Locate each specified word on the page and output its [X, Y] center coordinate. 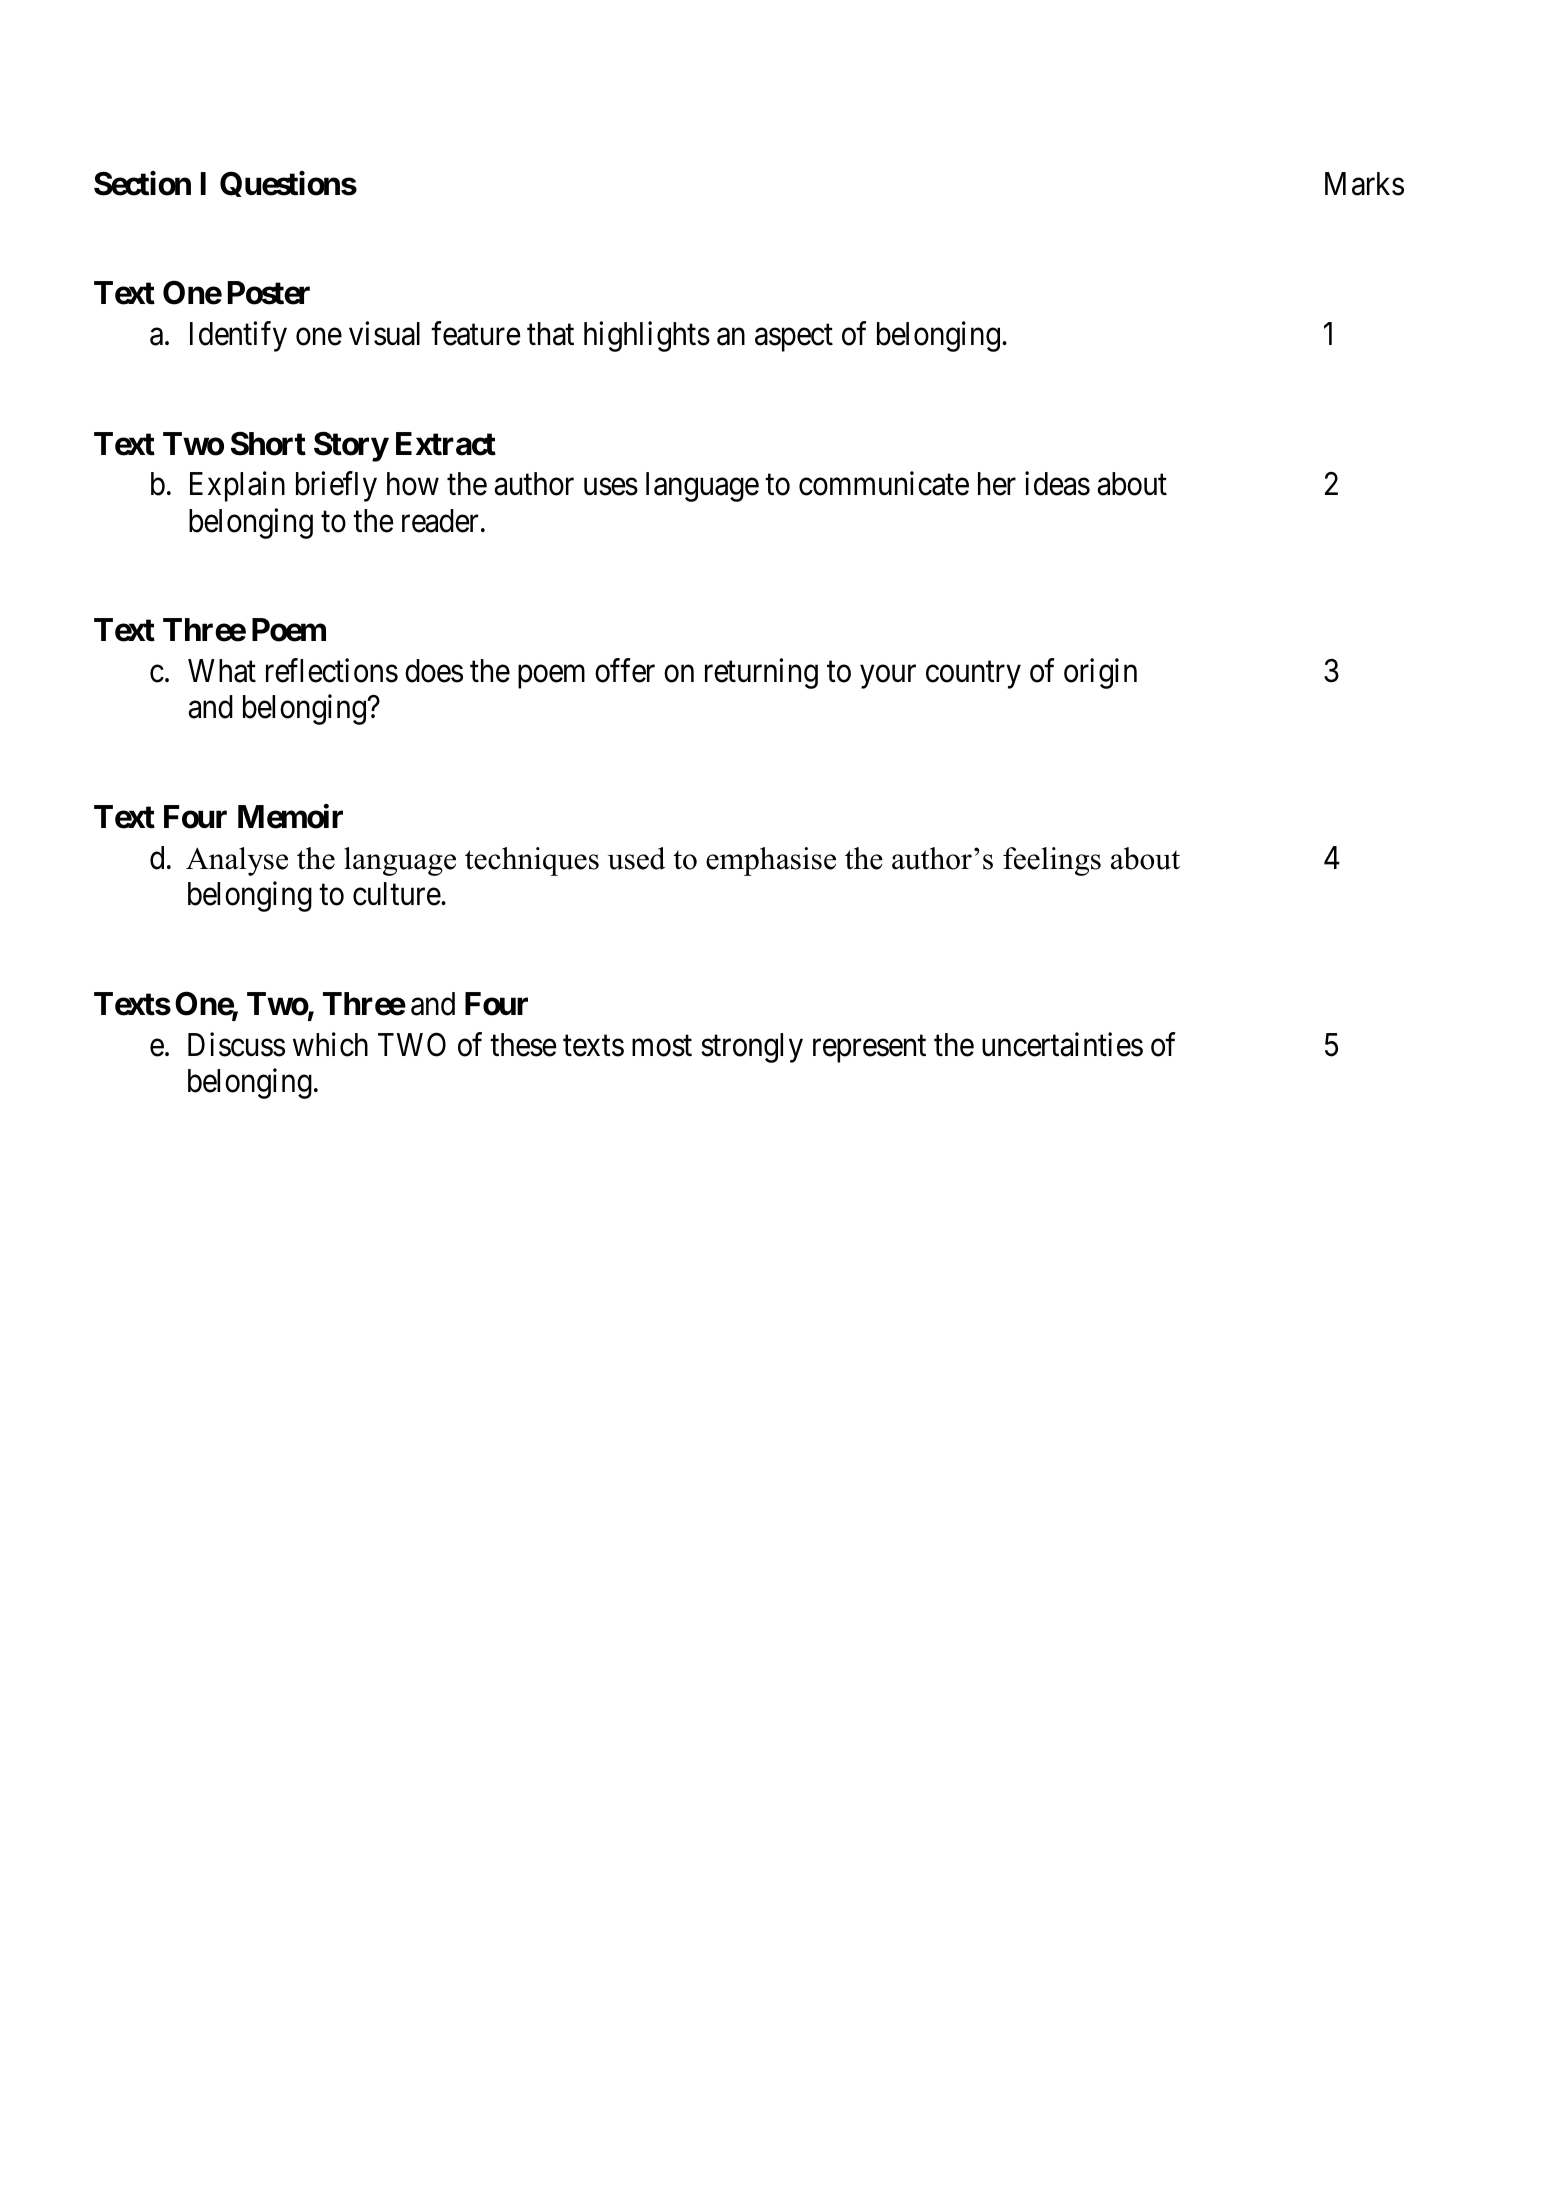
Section [142, 183]
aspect [794, 338]
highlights [647, 337]
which [330, 1044]
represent [869, 1049]
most [662, 1046]
